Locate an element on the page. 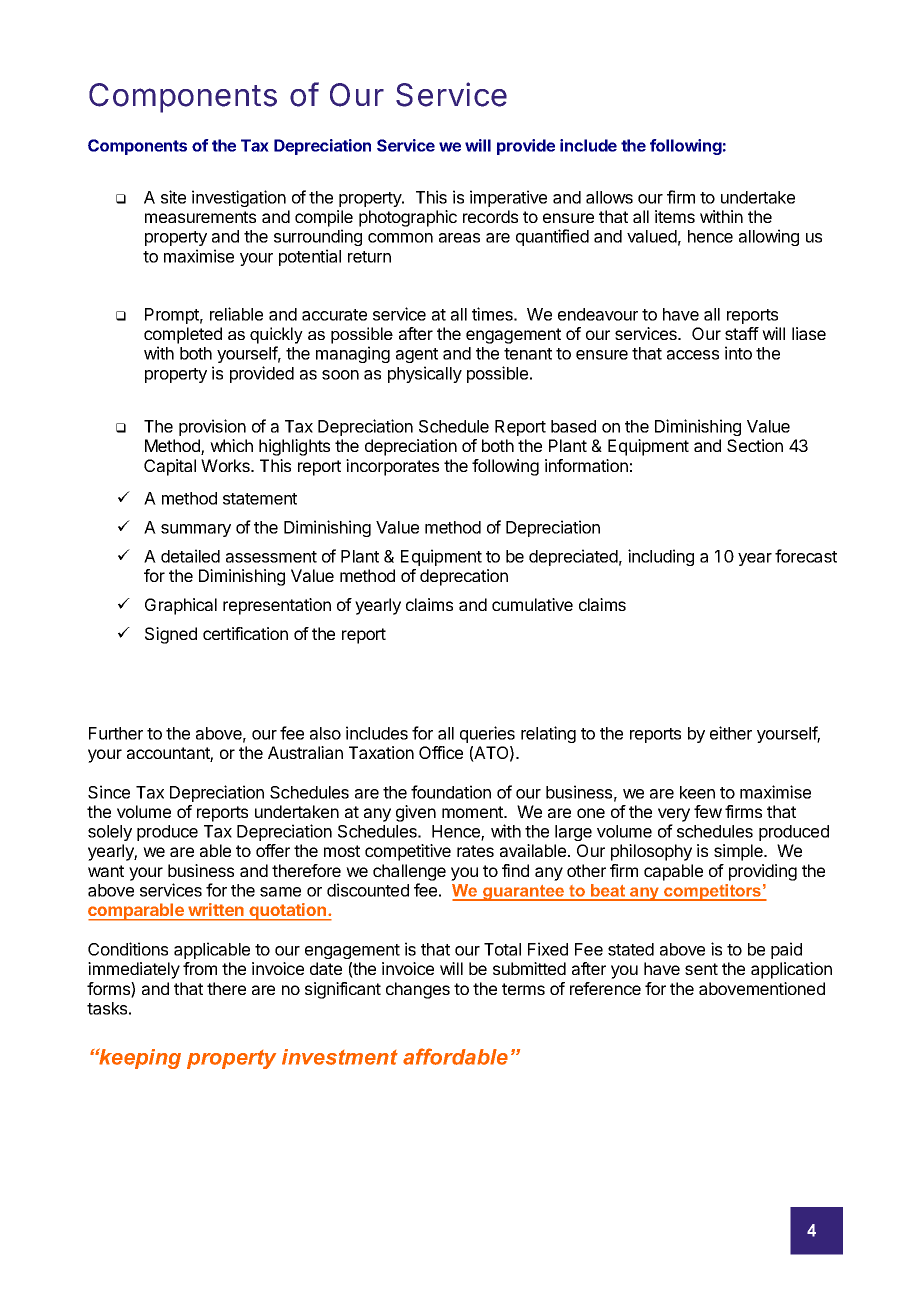 The width and height of the image is (924, 1308). written is located at coordinates (216, 909).
